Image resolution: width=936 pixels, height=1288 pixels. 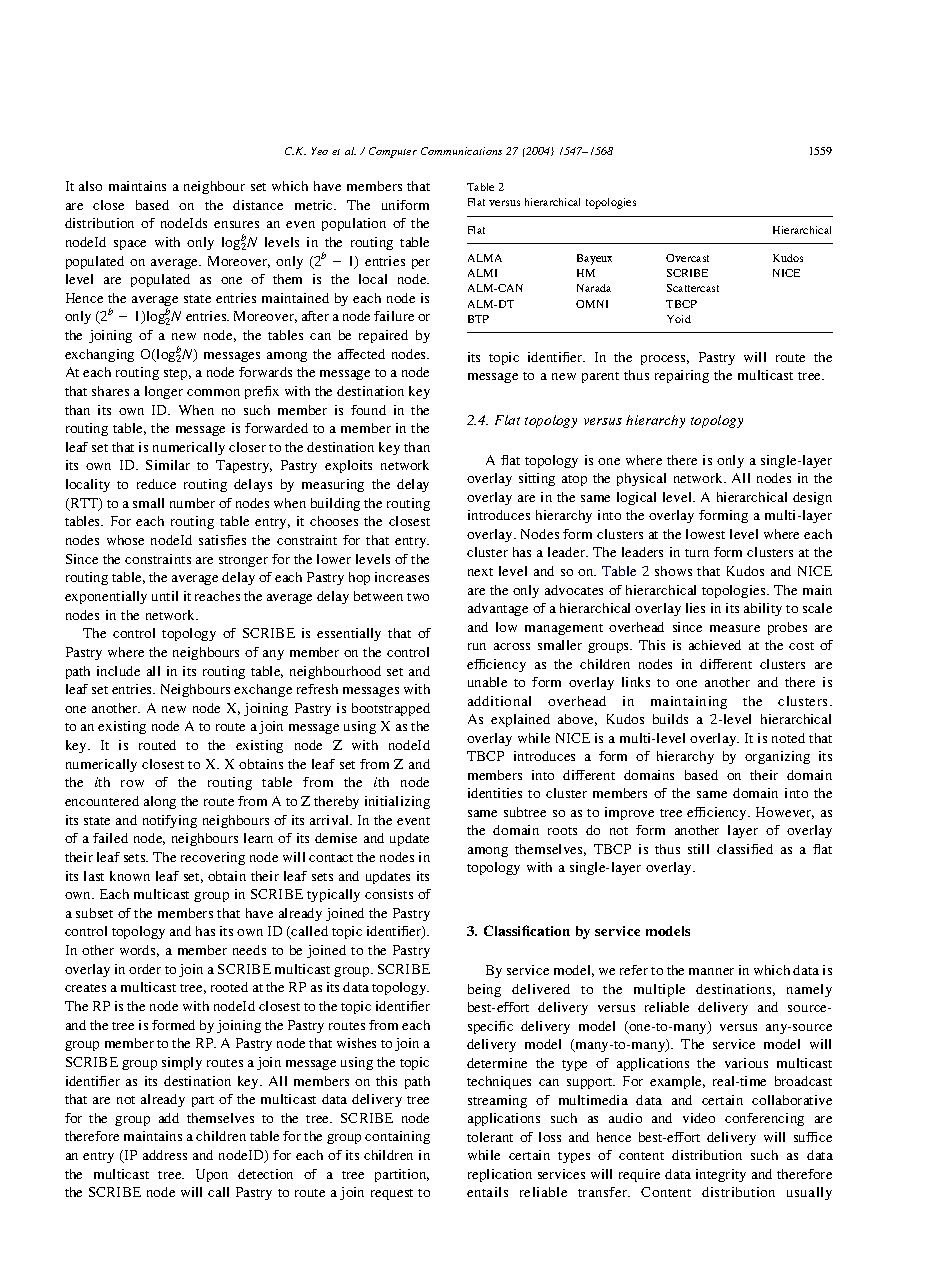 I want to click on replication, so click(x=500, y=1175).
